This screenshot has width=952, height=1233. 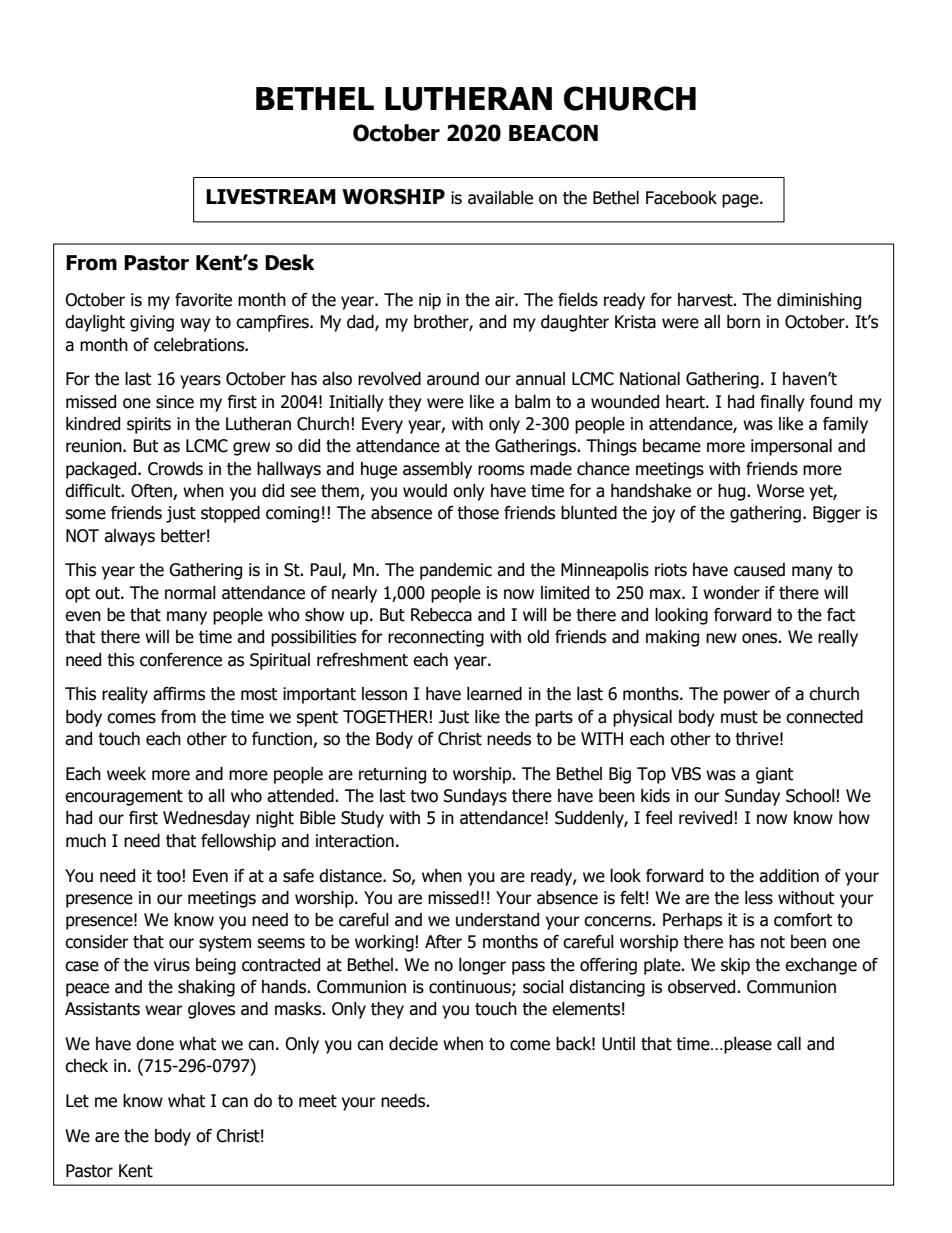 What do you see at coordinates (413, 1044) in the screenshot?
I see `decide` at bounding box center [413, 1044].
